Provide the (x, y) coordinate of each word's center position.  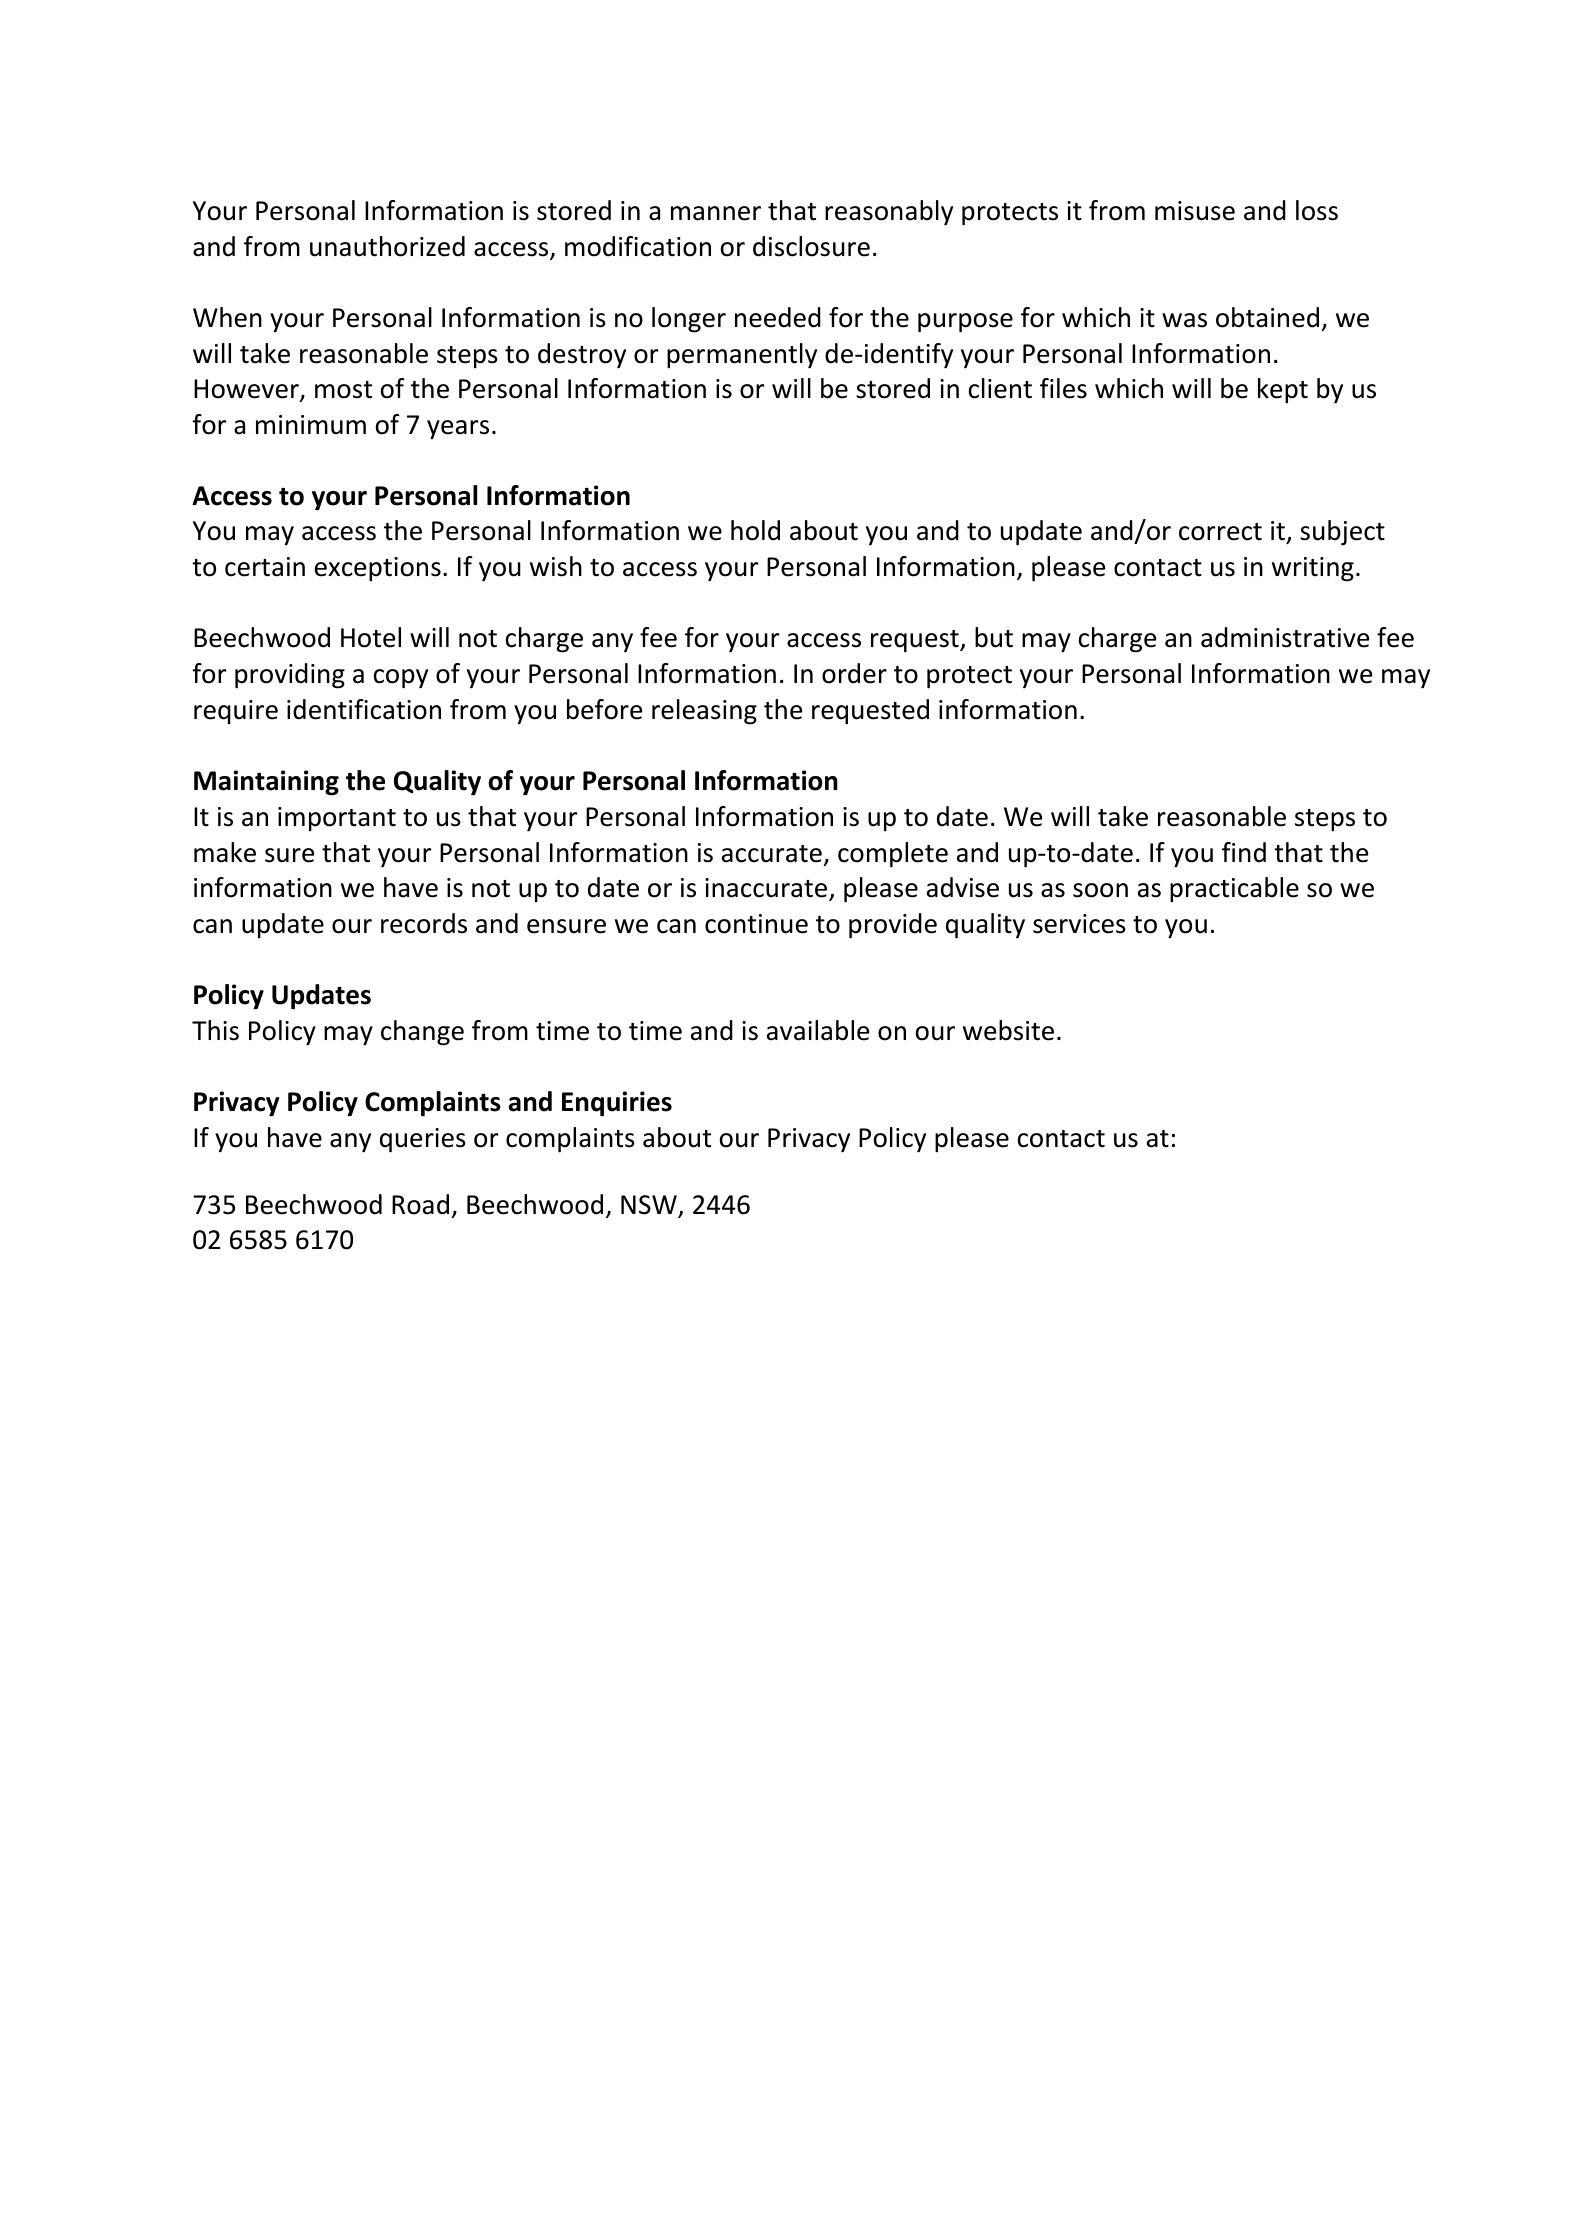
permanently (742, 356)
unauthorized (387, 246)
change (422, 1033)
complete (893, 855)
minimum (311, 425)
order (854, 673)
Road (420, 1204)
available (818, 1030)
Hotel (371, 637)
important (337, 819)
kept (1283, 390)
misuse (1195, 211)
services (1079, 924)
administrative (1285, 637)
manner (716, 213)
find (1244, 852)
